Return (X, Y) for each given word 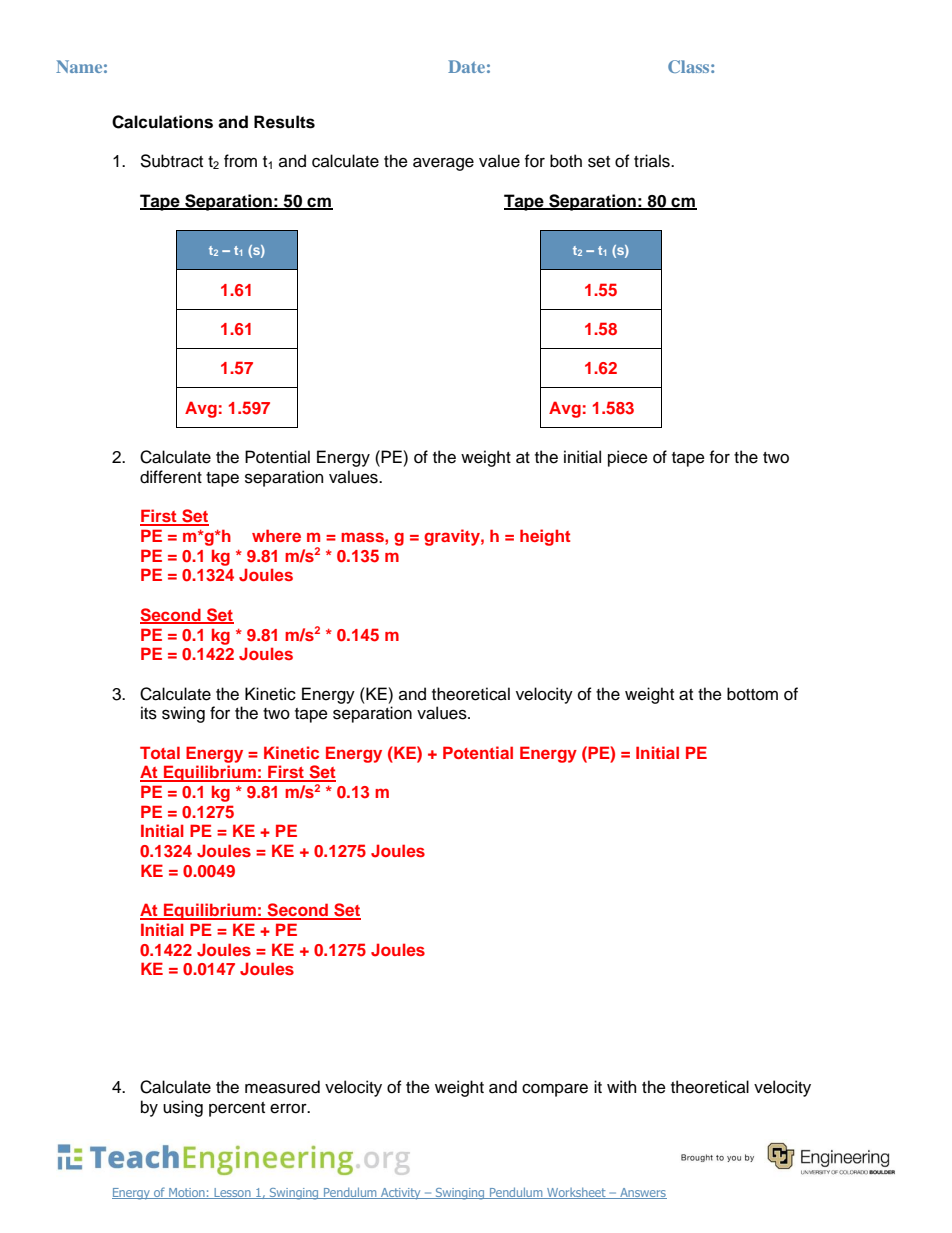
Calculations (162, 122)
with (621, 1086)
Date (466, 66)
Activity (401, 1194)
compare (555, 1090)
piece (628, 458)
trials (653, 161)
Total (160, 752)
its (149, 713)
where (276, 535)
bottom (752, 694)
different (171, 477)
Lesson (232, 1193)
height (545, 537)
